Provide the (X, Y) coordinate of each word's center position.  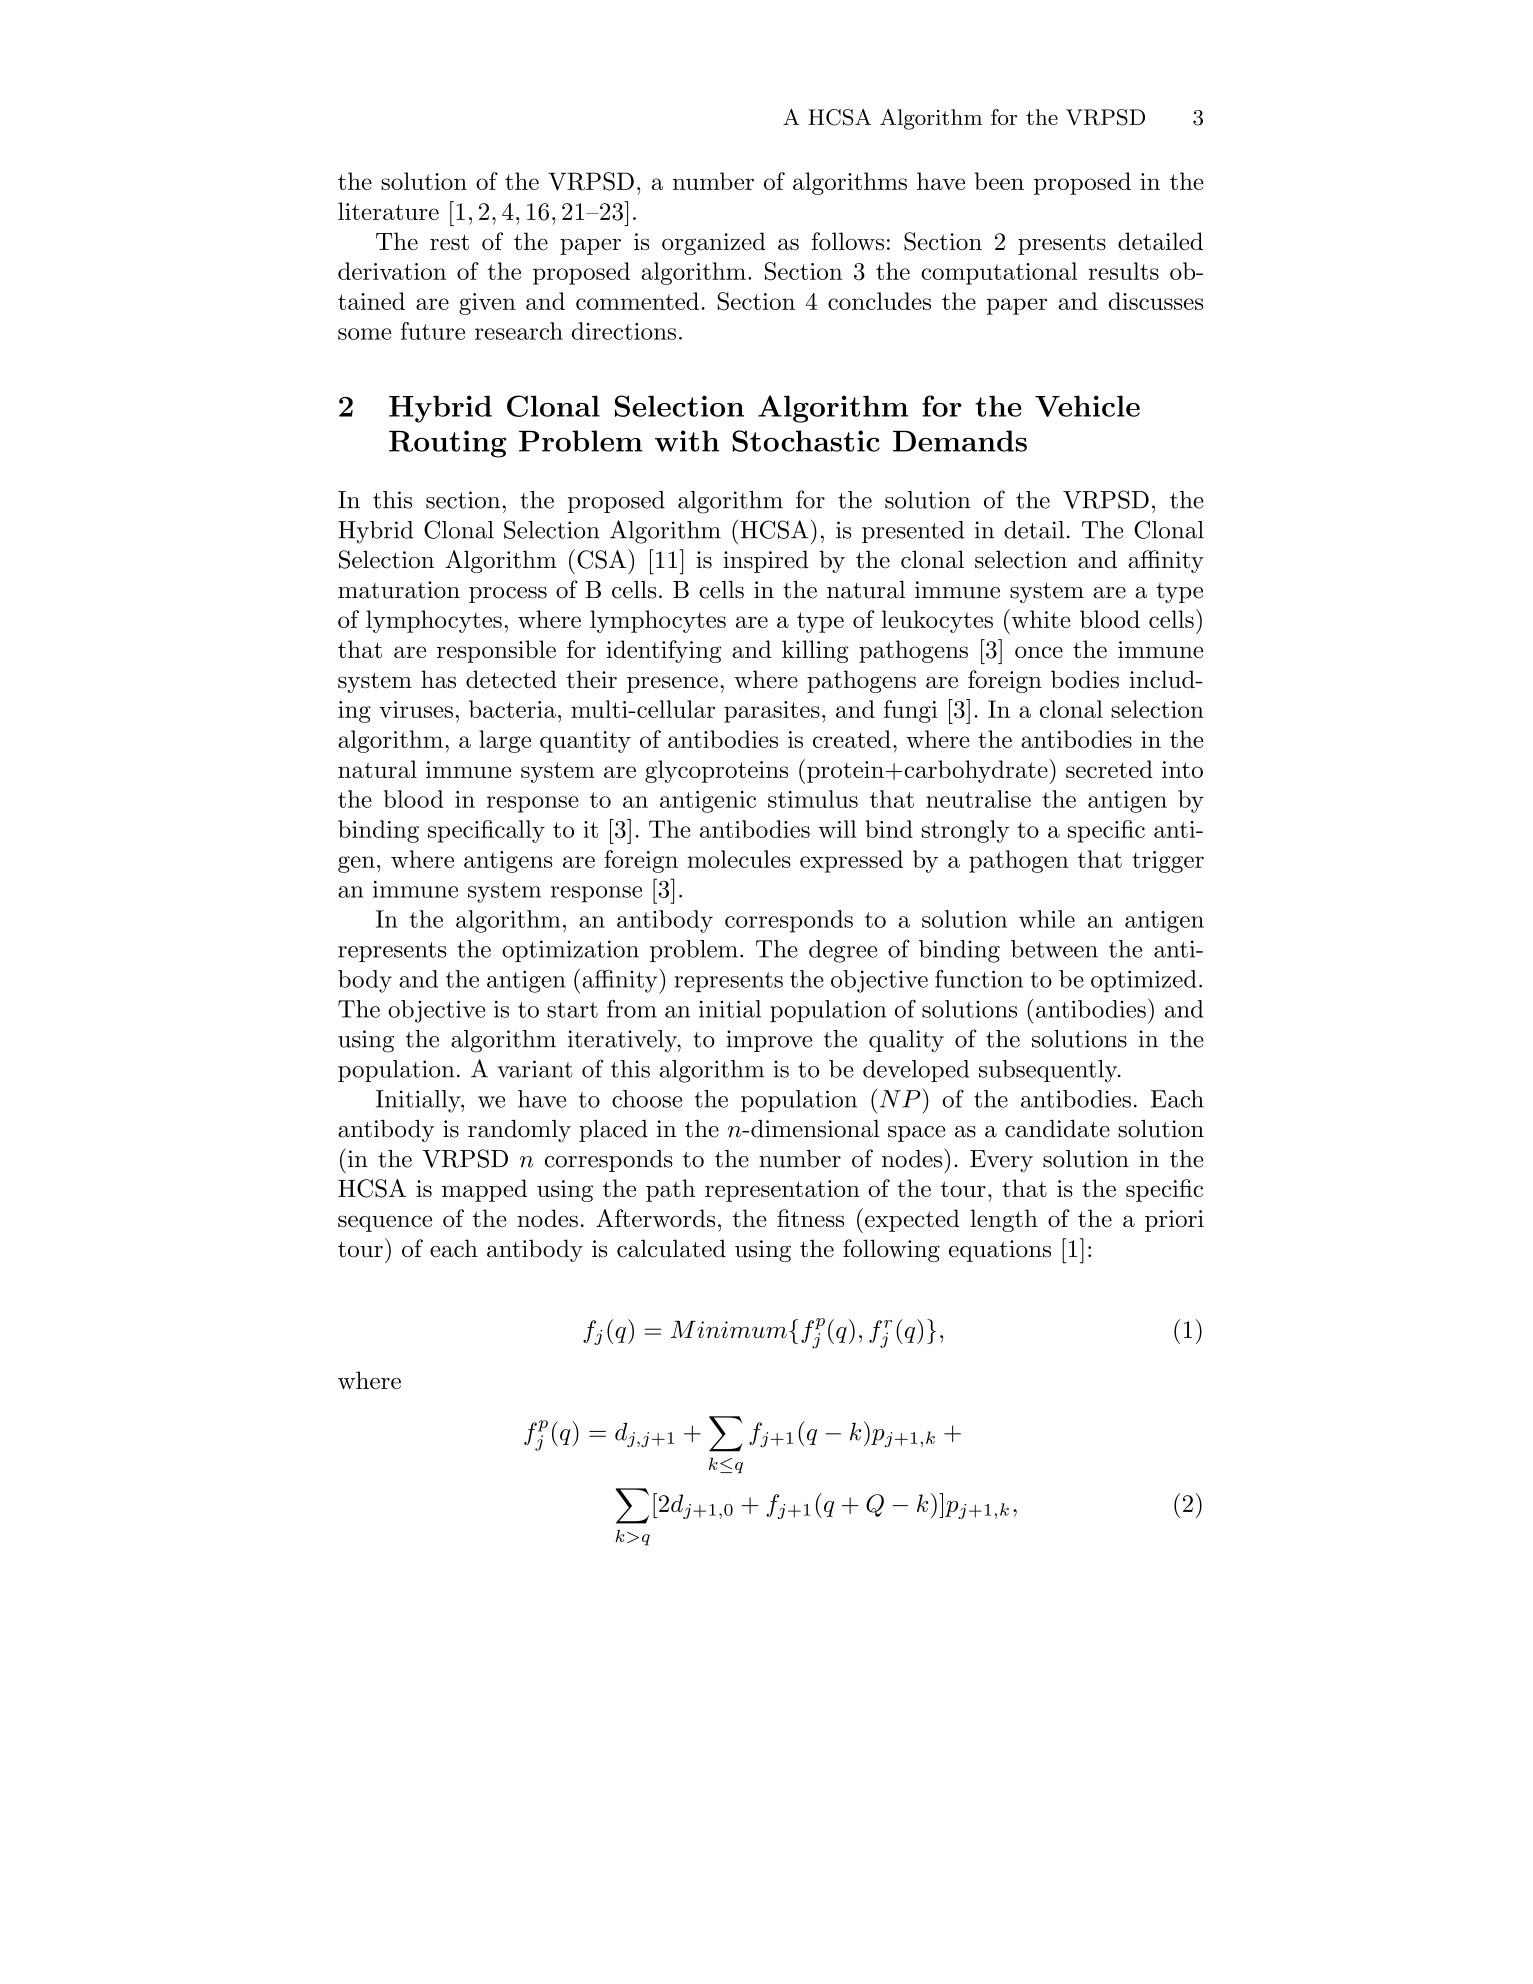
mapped (484, 1190)
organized (714, 243)
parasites (772, 712)
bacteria (512, 709)
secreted (1109, 769)
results (1123, 271)
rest (449, 242)
